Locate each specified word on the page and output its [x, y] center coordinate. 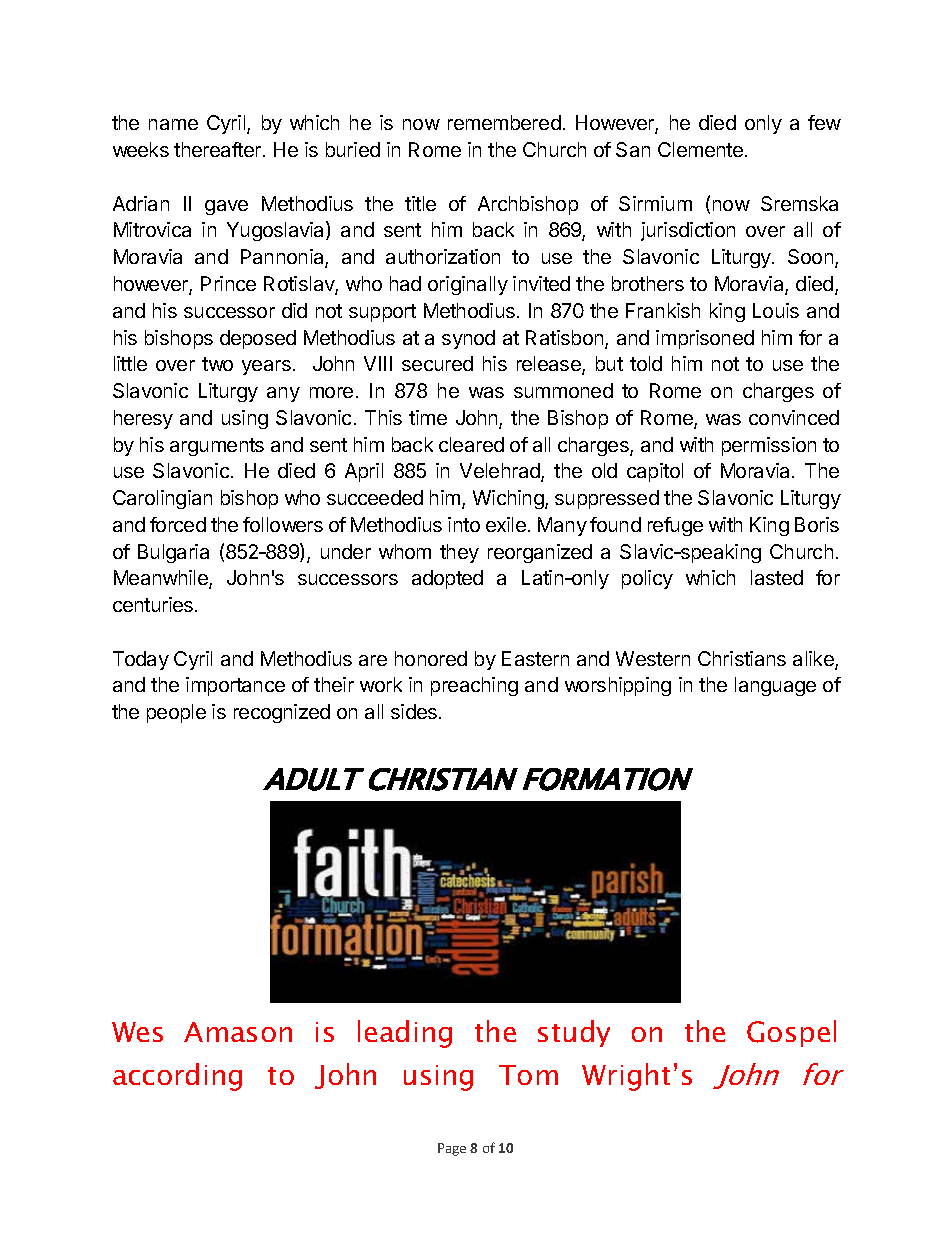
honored [431, 658]
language [775, 686]
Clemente [700, 149]
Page [452, 1149]
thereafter [219, 149]
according [177, 1077]
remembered [504, 122]
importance [235, 686]
